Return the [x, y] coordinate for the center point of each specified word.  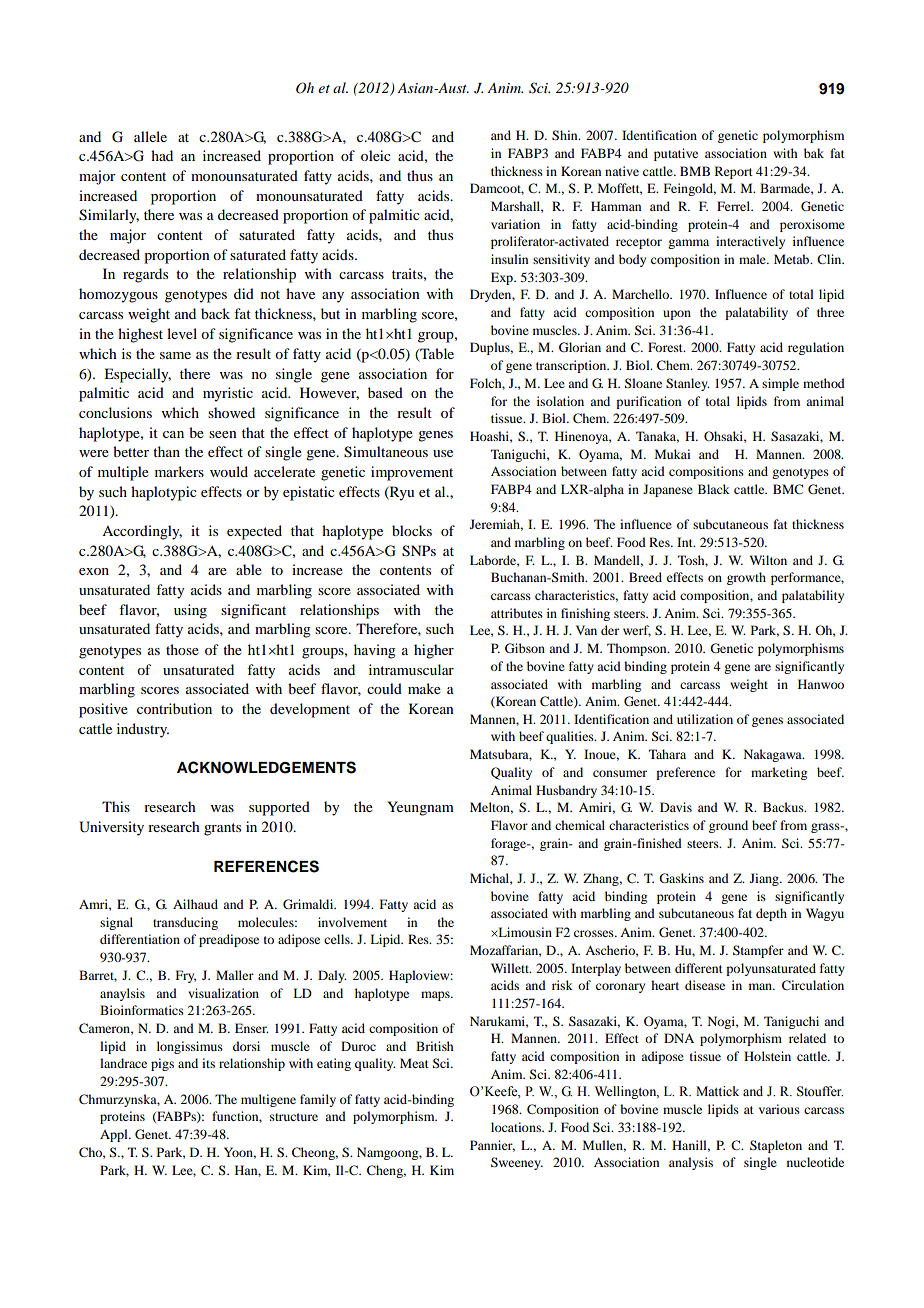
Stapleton [776, 1146]
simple [780, 384]
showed [231, 412]
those [182, 649]
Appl [115, 1135]
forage [510, 844]
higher [434, 651]
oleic [376, 155]
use [443, 453]
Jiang [765, 879]
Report [734, 172]
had [162, 155]
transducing [185, 923]
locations [517, 1127]
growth [746, 578]
